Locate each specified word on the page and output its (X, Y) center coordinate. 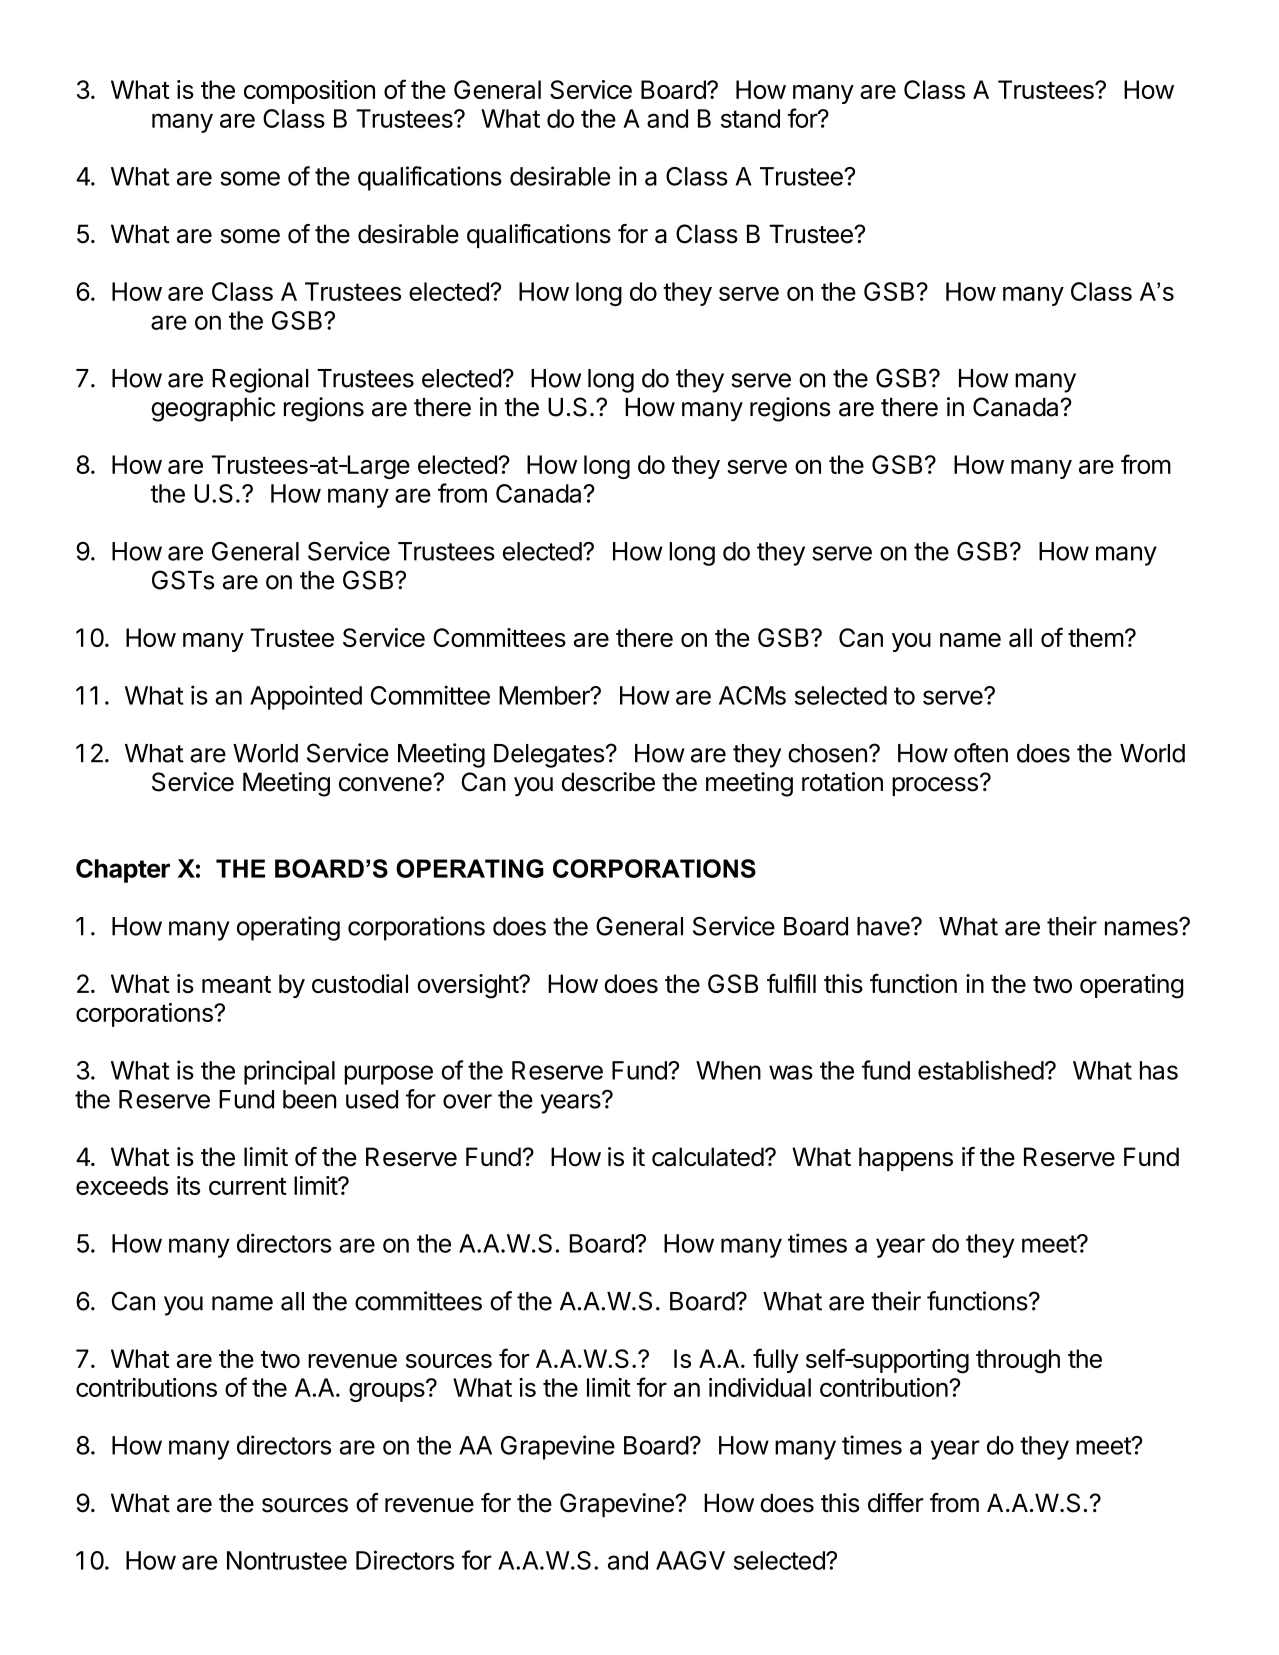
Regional (260, 380)
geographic (213, 409)
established (981, 1070)
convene (386, 784)
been (310, 1099)
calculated (708, 1157)
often (981, 753)
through (1018, 1361)
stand (750, 118)
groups (388, 1391)
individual (760, 1387)
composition (309, 92)
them (1096, 637)
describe (608, 782)
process (935, 786)
